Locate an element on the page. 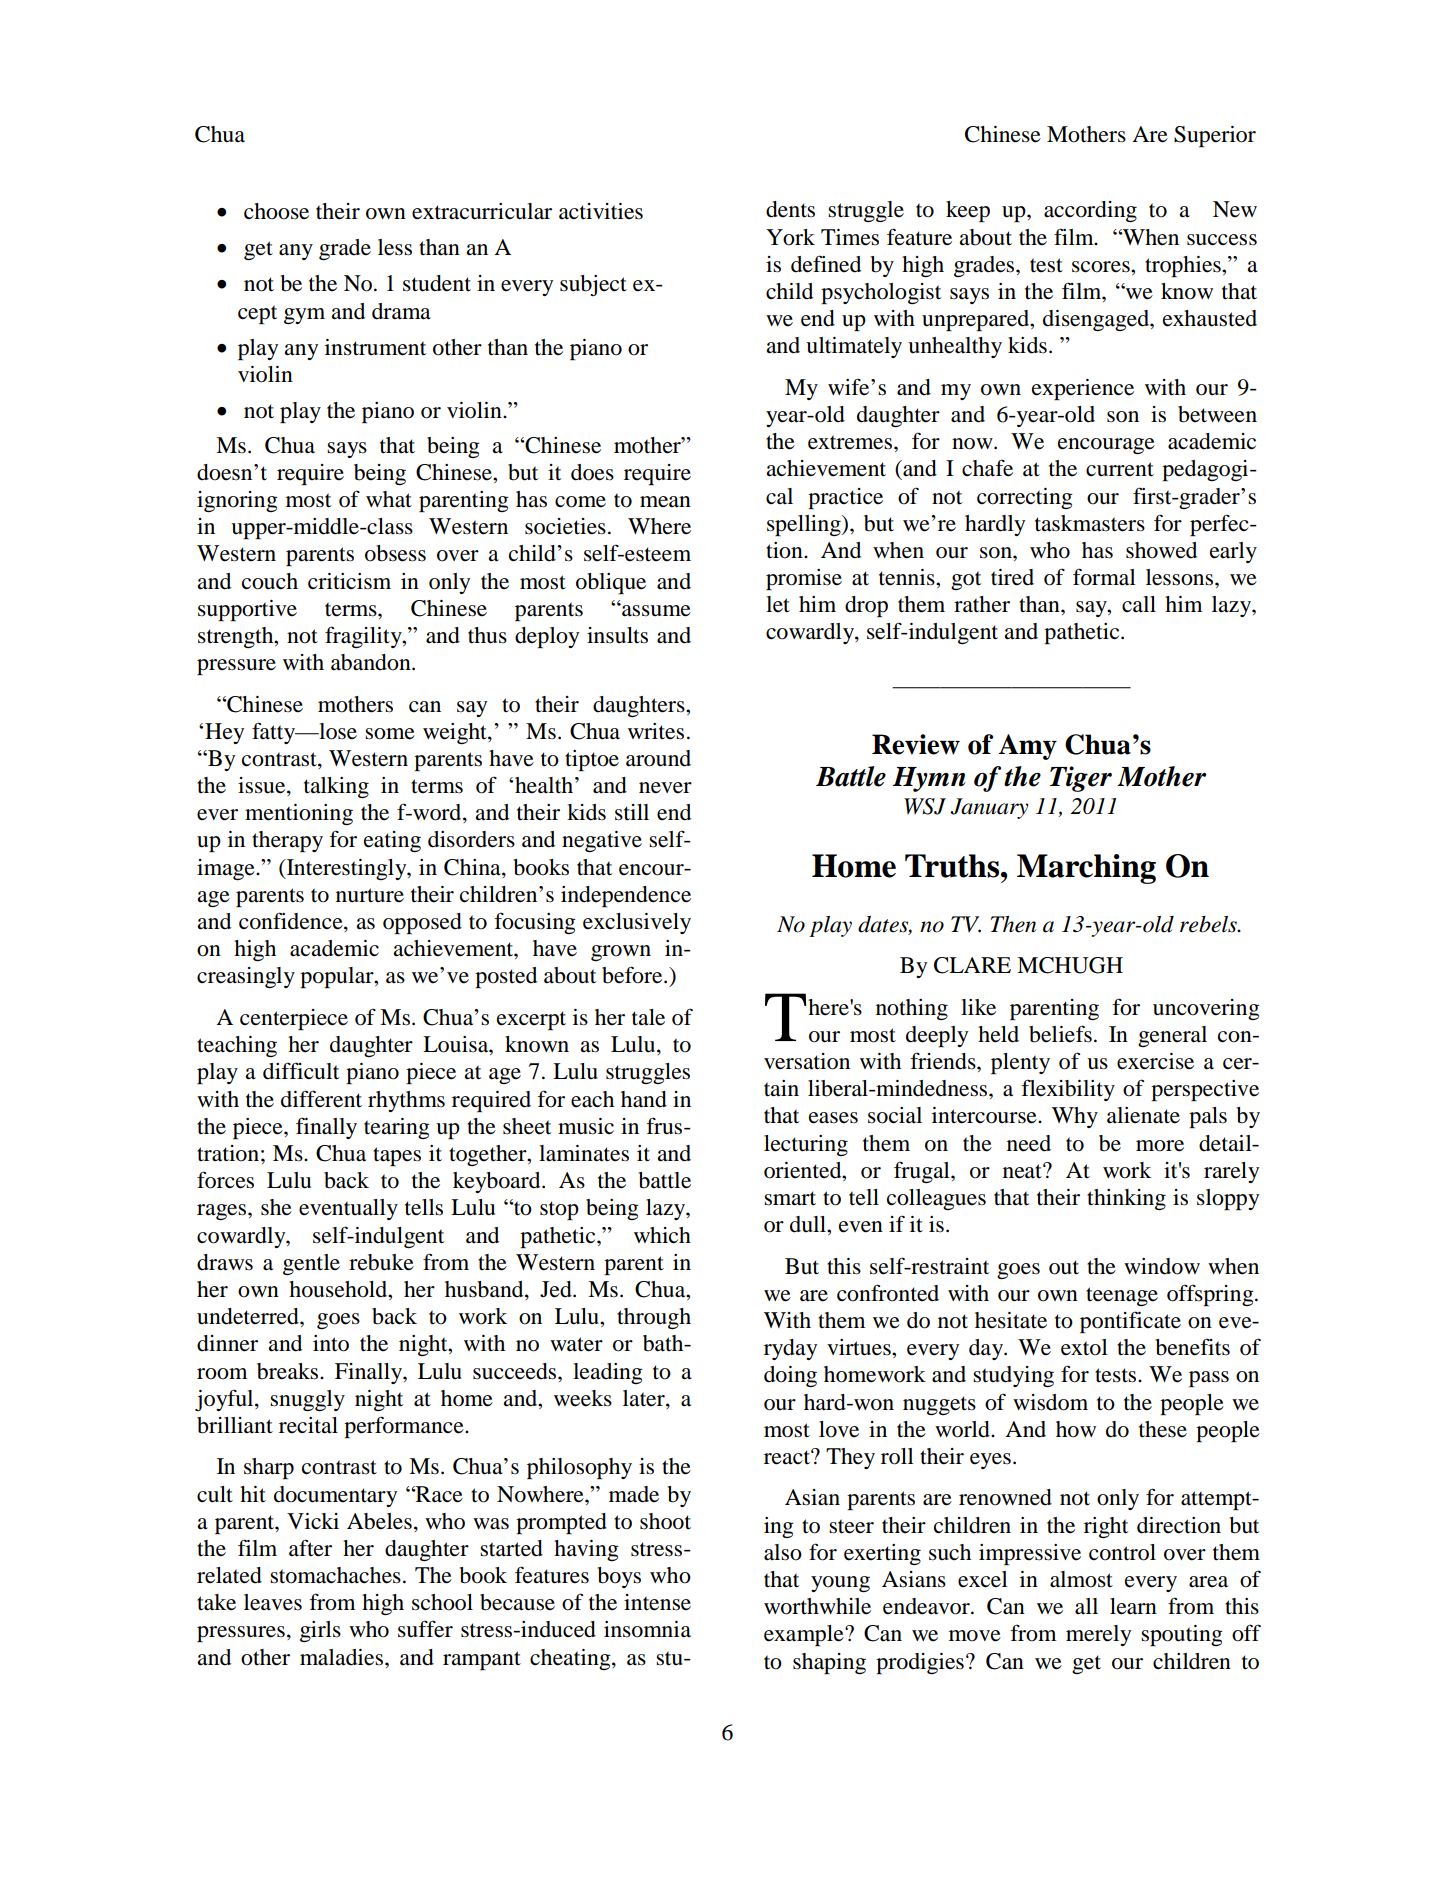 This document has width=1455, height=1882. according is located at coordinates (1090, 211).
